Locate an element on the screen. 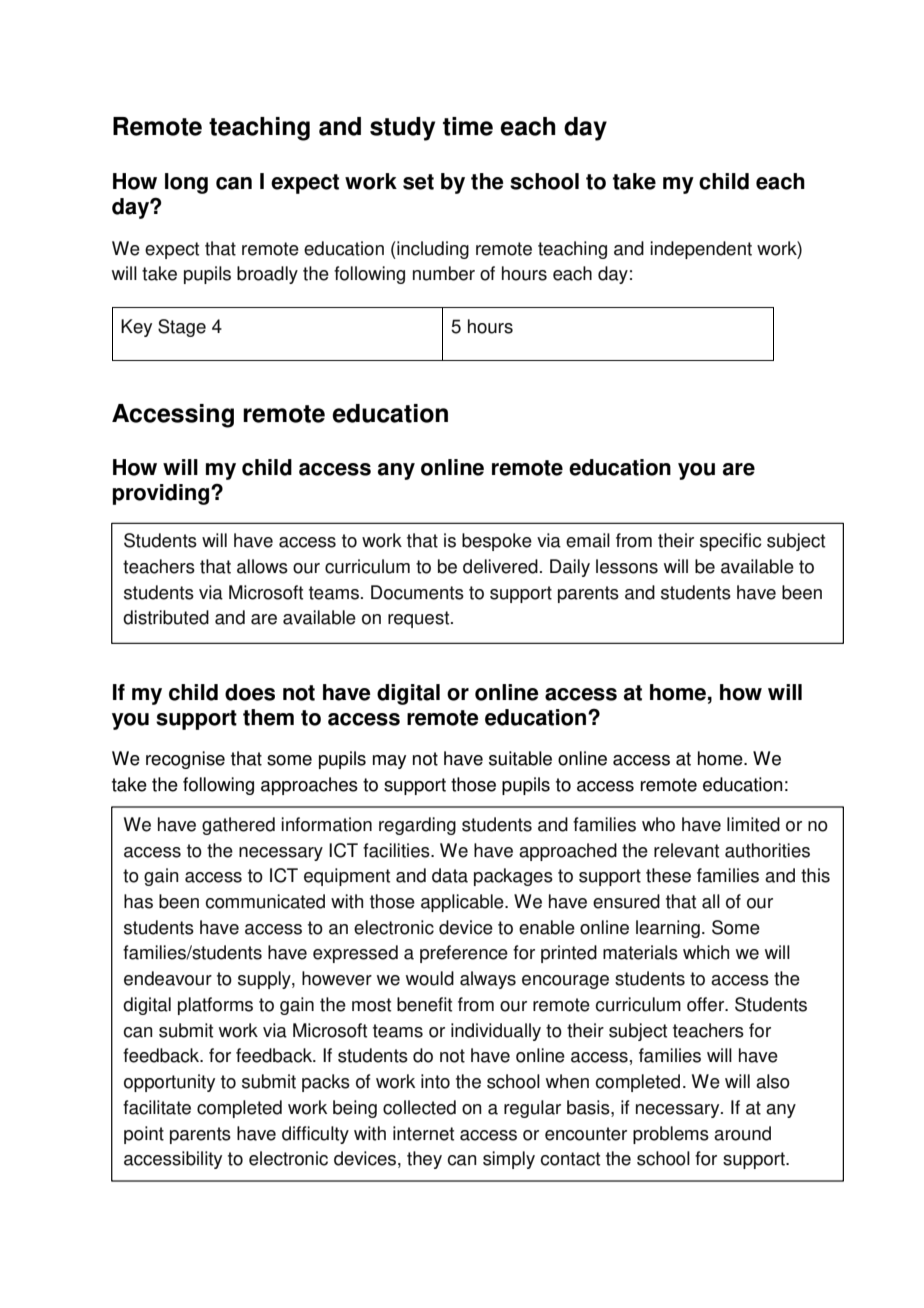  independent is located at coordinates (701, 250).
